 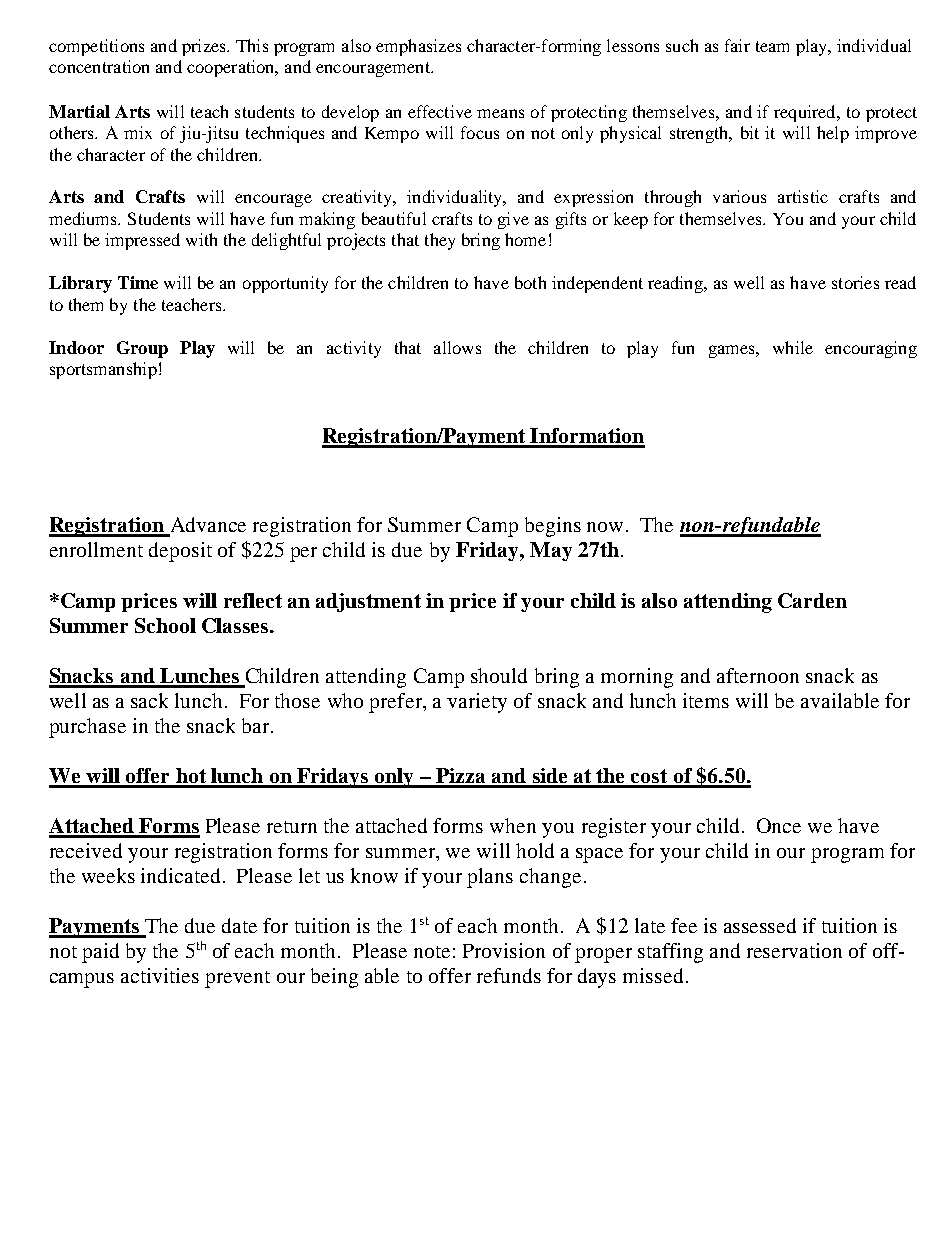 I want to click on prizes, so click(x=205, y=47).
